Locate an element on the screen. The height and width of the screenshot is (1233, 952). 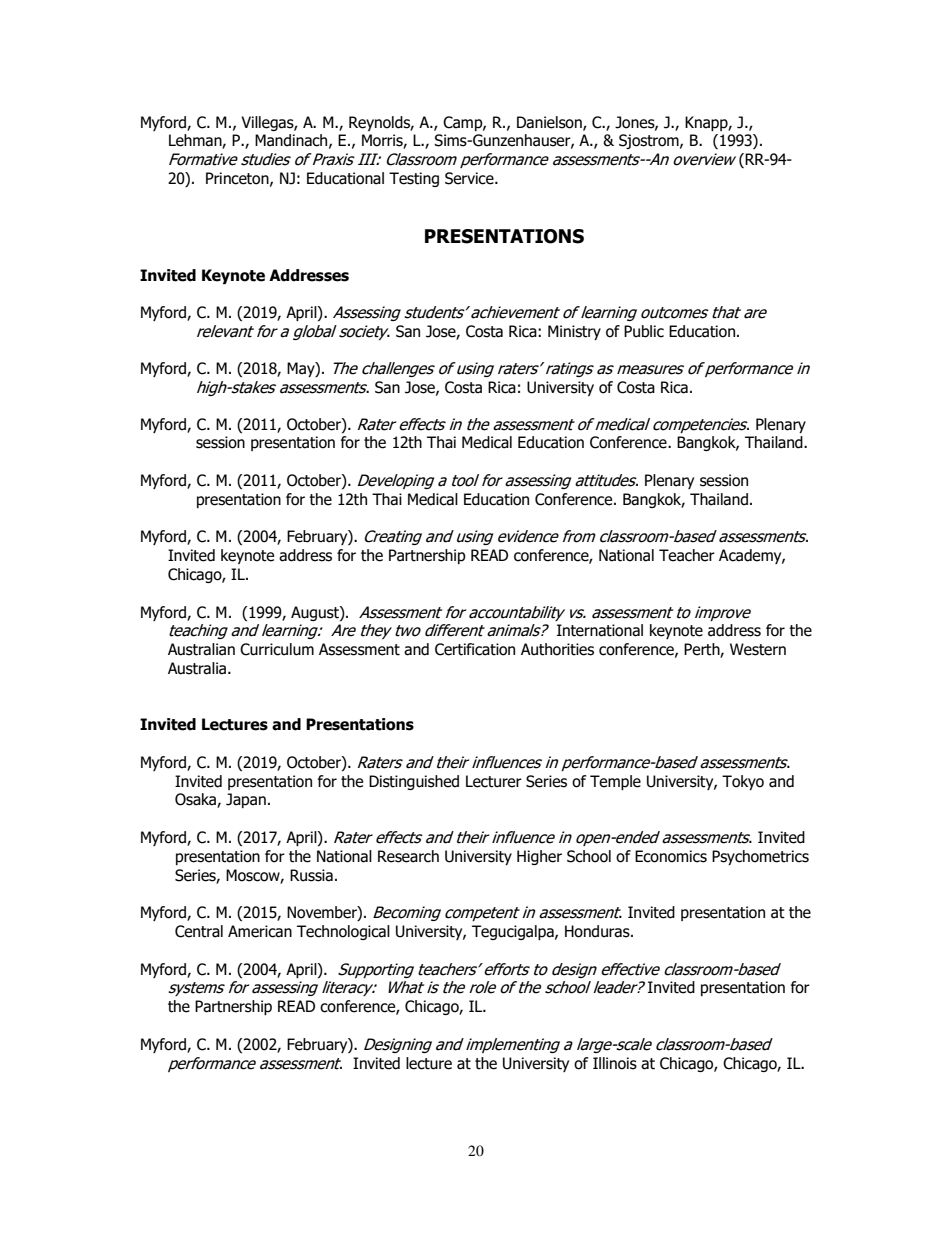
Illinois is located at coordinates (615, 1063).
